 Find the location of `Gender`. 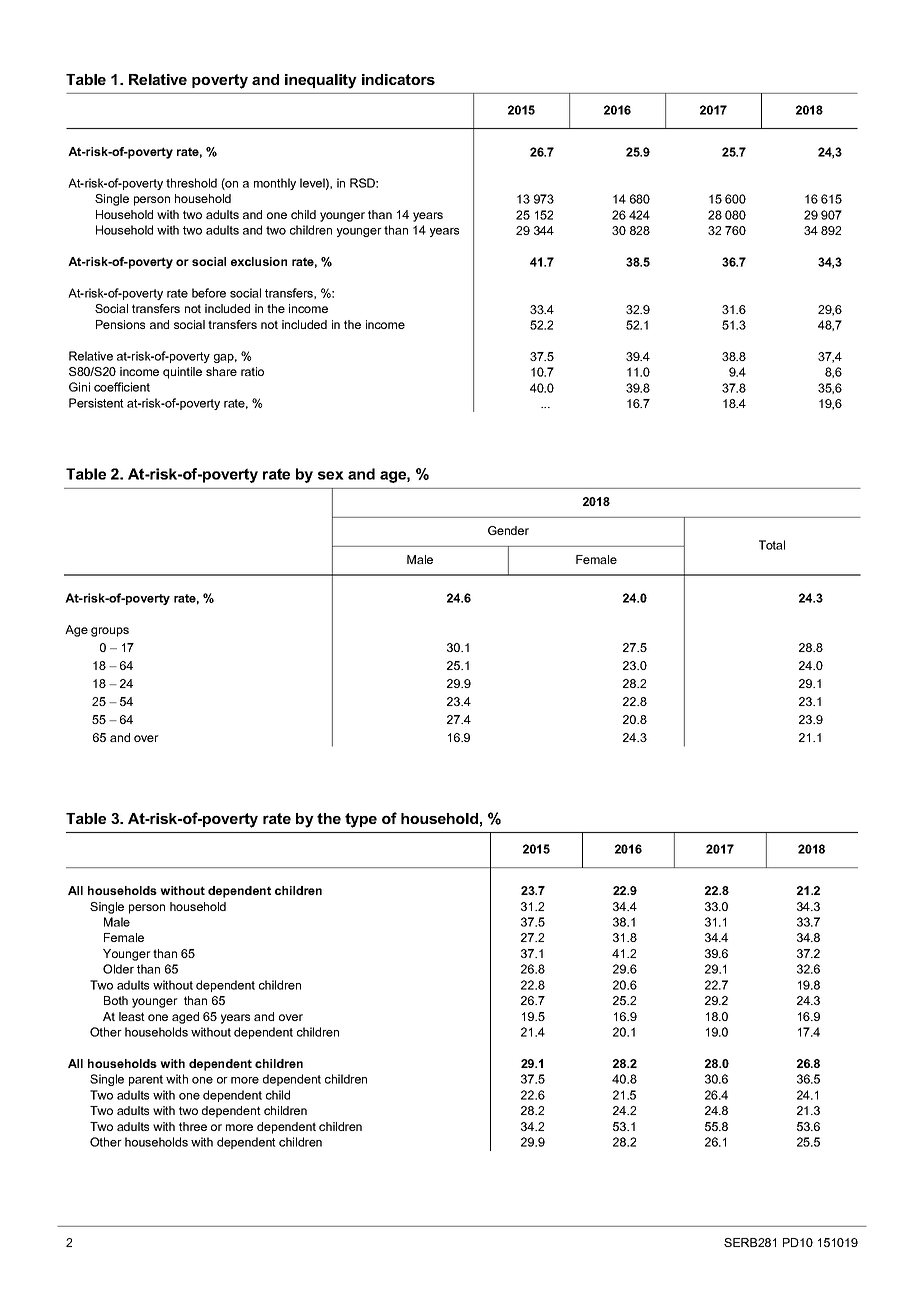

Gender is located at coordinates (508, 530).
